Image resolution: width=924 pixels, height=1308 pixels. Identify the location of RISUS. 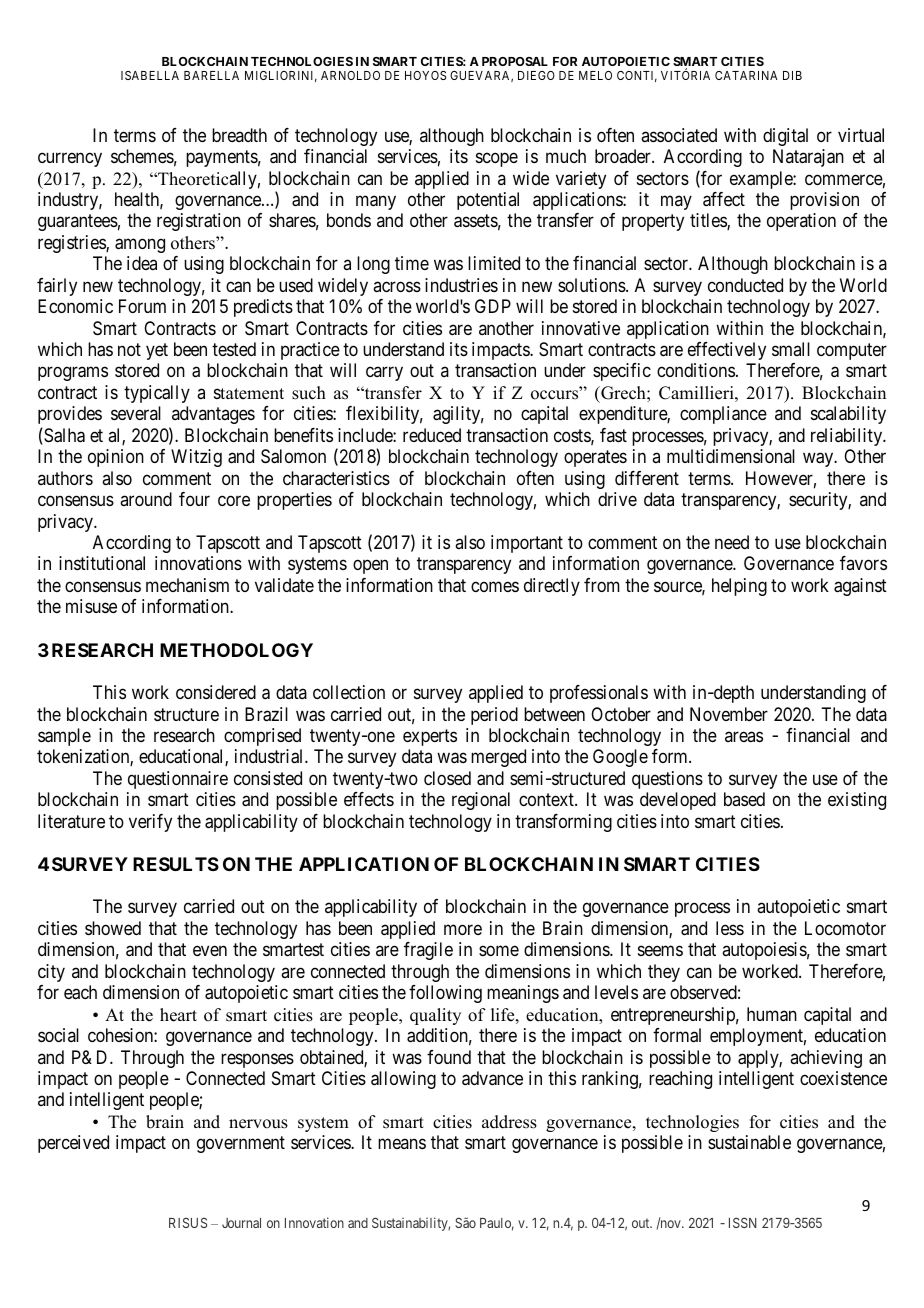
(188, 1223).
